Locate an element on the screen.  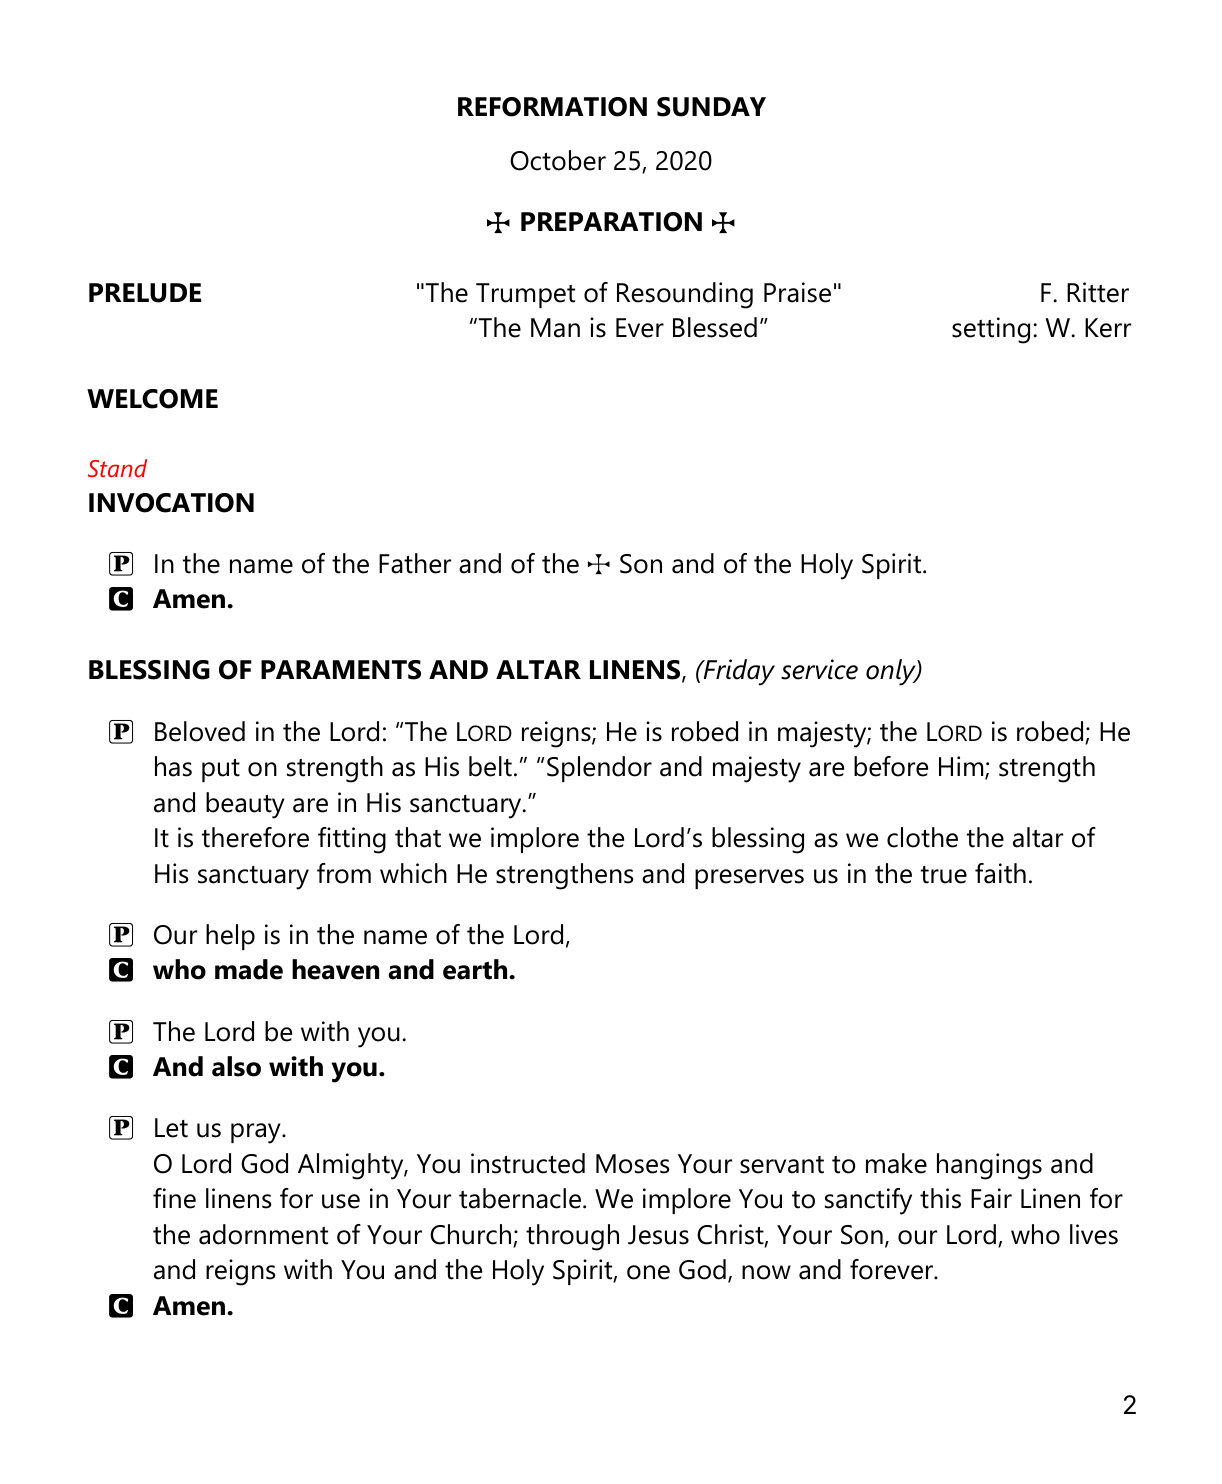
therefore is located at coordinates (255, 837).
